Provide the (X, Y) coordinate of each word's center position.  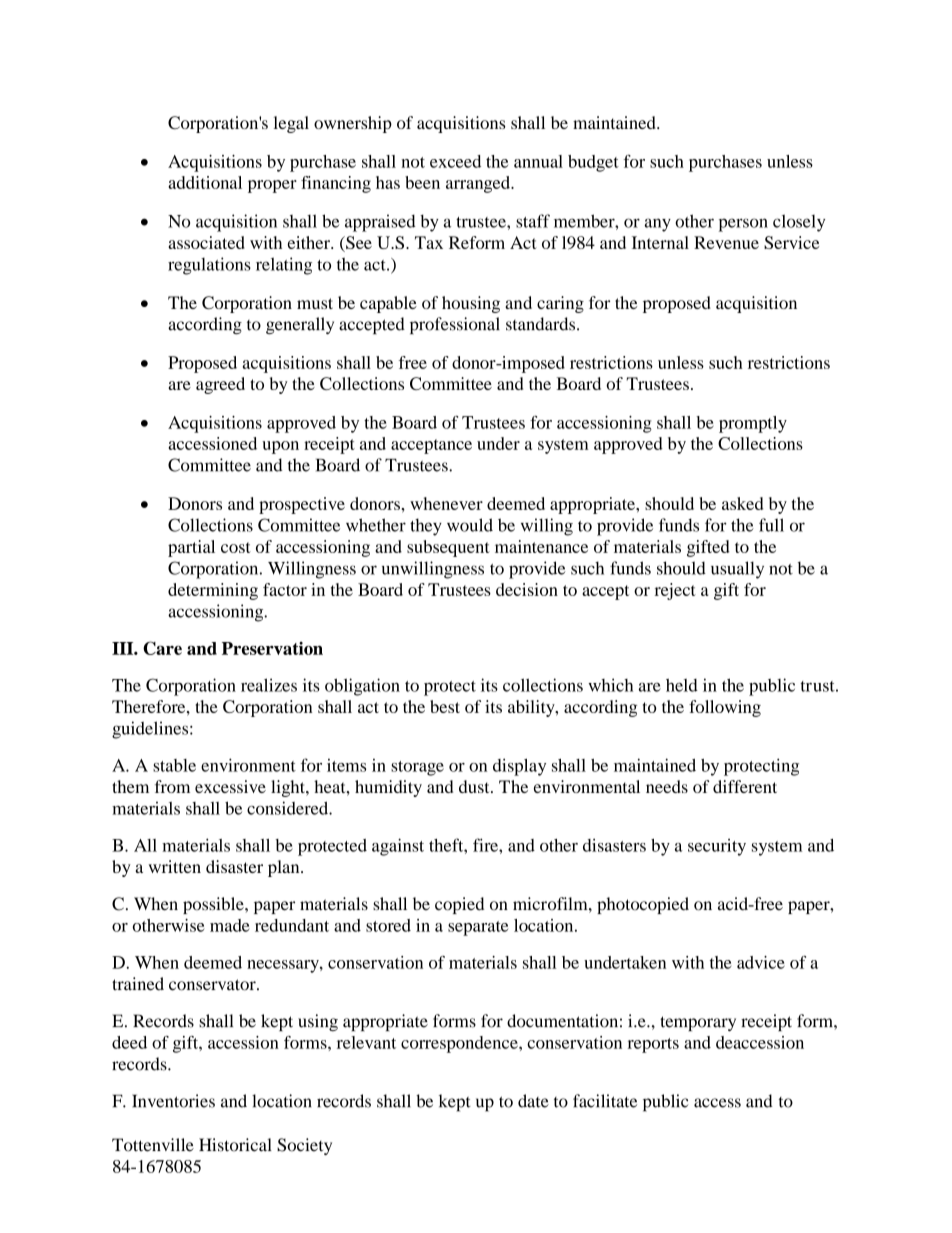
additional (205, 182)
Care (162, 648)
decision (527, 589)
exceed (455, 161)
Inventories (173, 1101)
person (743, 225)
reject (675, 591)
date (533, 1101)
